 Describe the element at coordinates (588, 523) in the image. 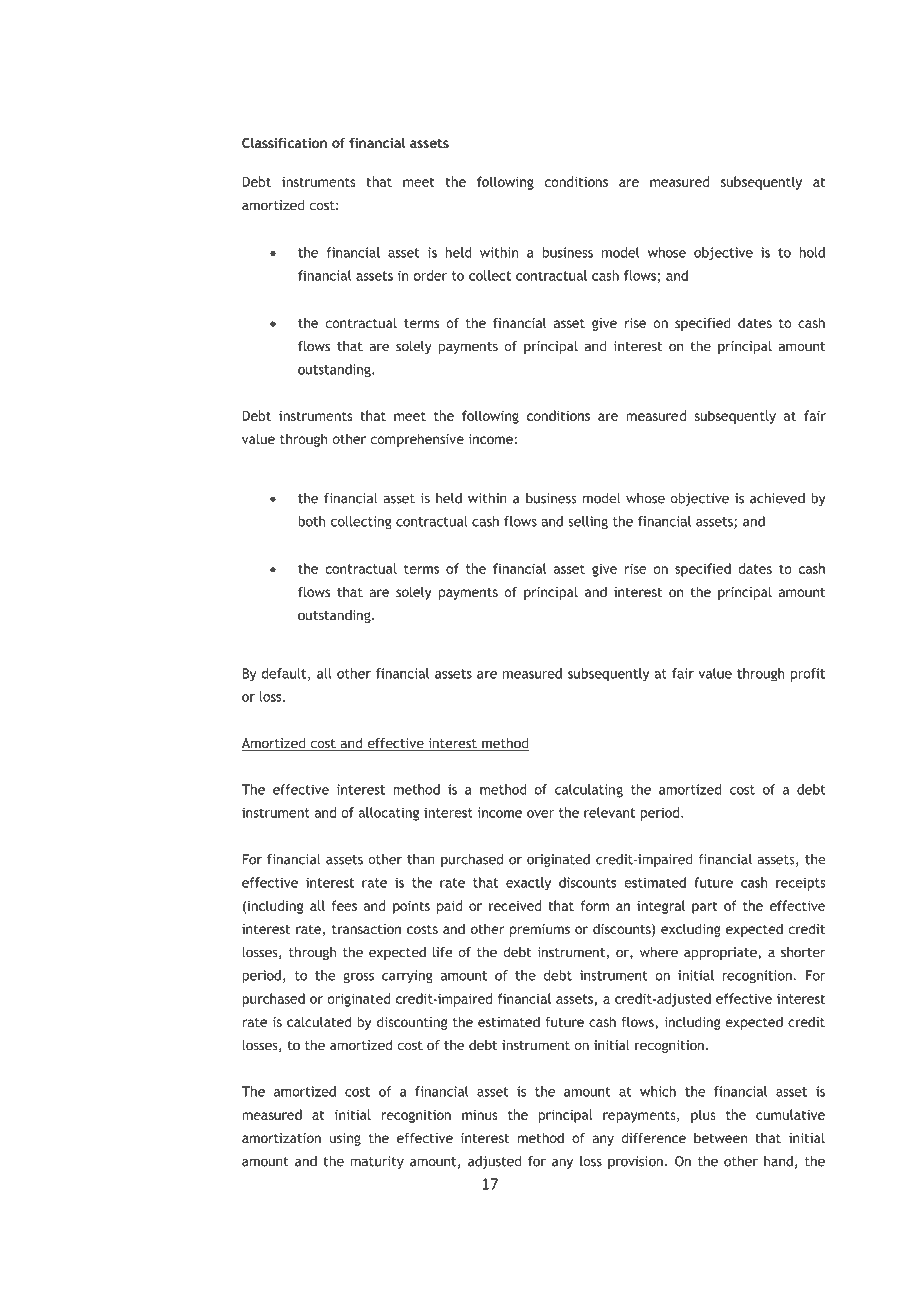

I see `selling` at that location.
